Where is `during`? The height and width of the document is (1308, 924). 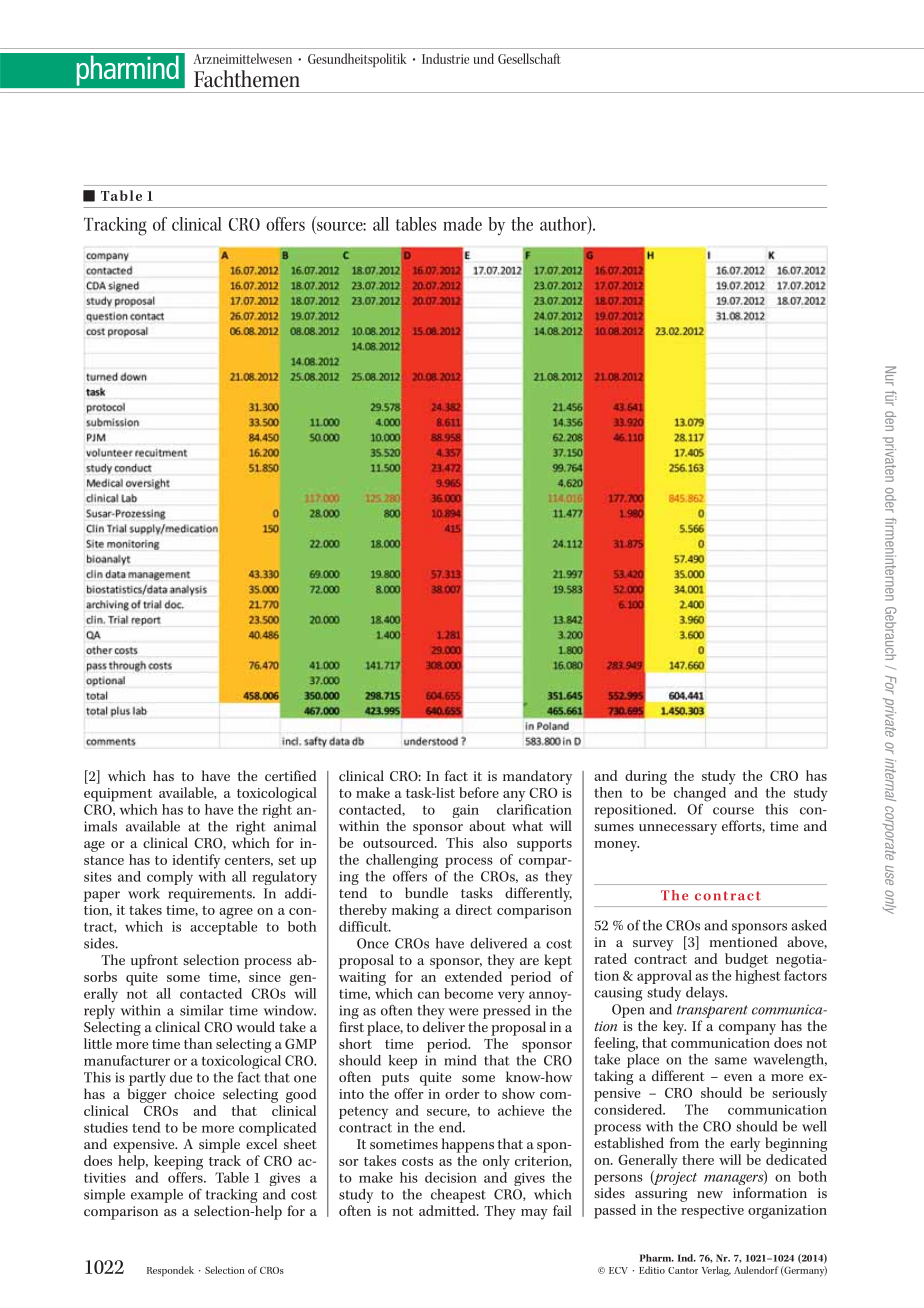 during is located at coordinates (646, 777).
